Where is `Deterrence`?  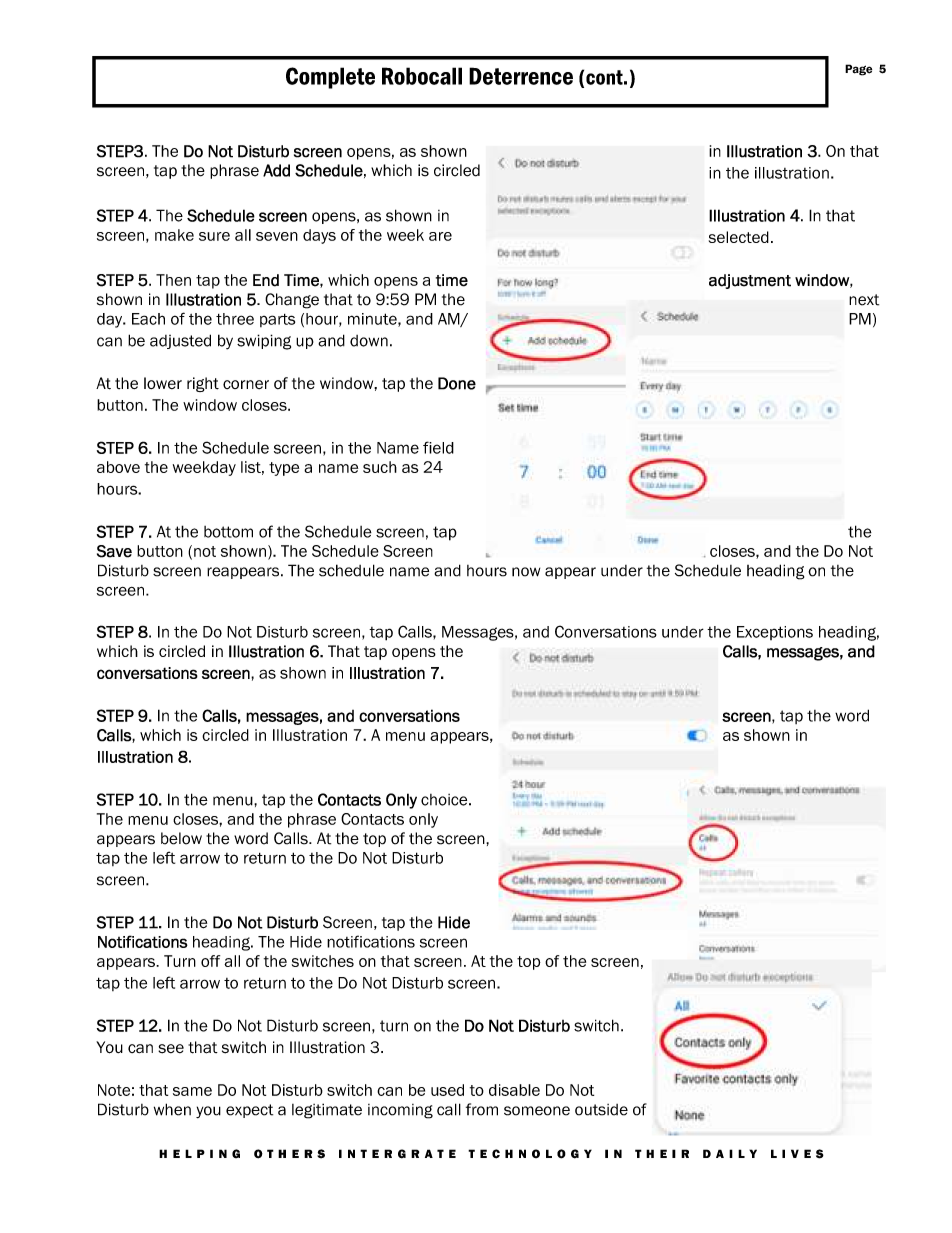 Deterrence is located at coordinates (521, 76).
